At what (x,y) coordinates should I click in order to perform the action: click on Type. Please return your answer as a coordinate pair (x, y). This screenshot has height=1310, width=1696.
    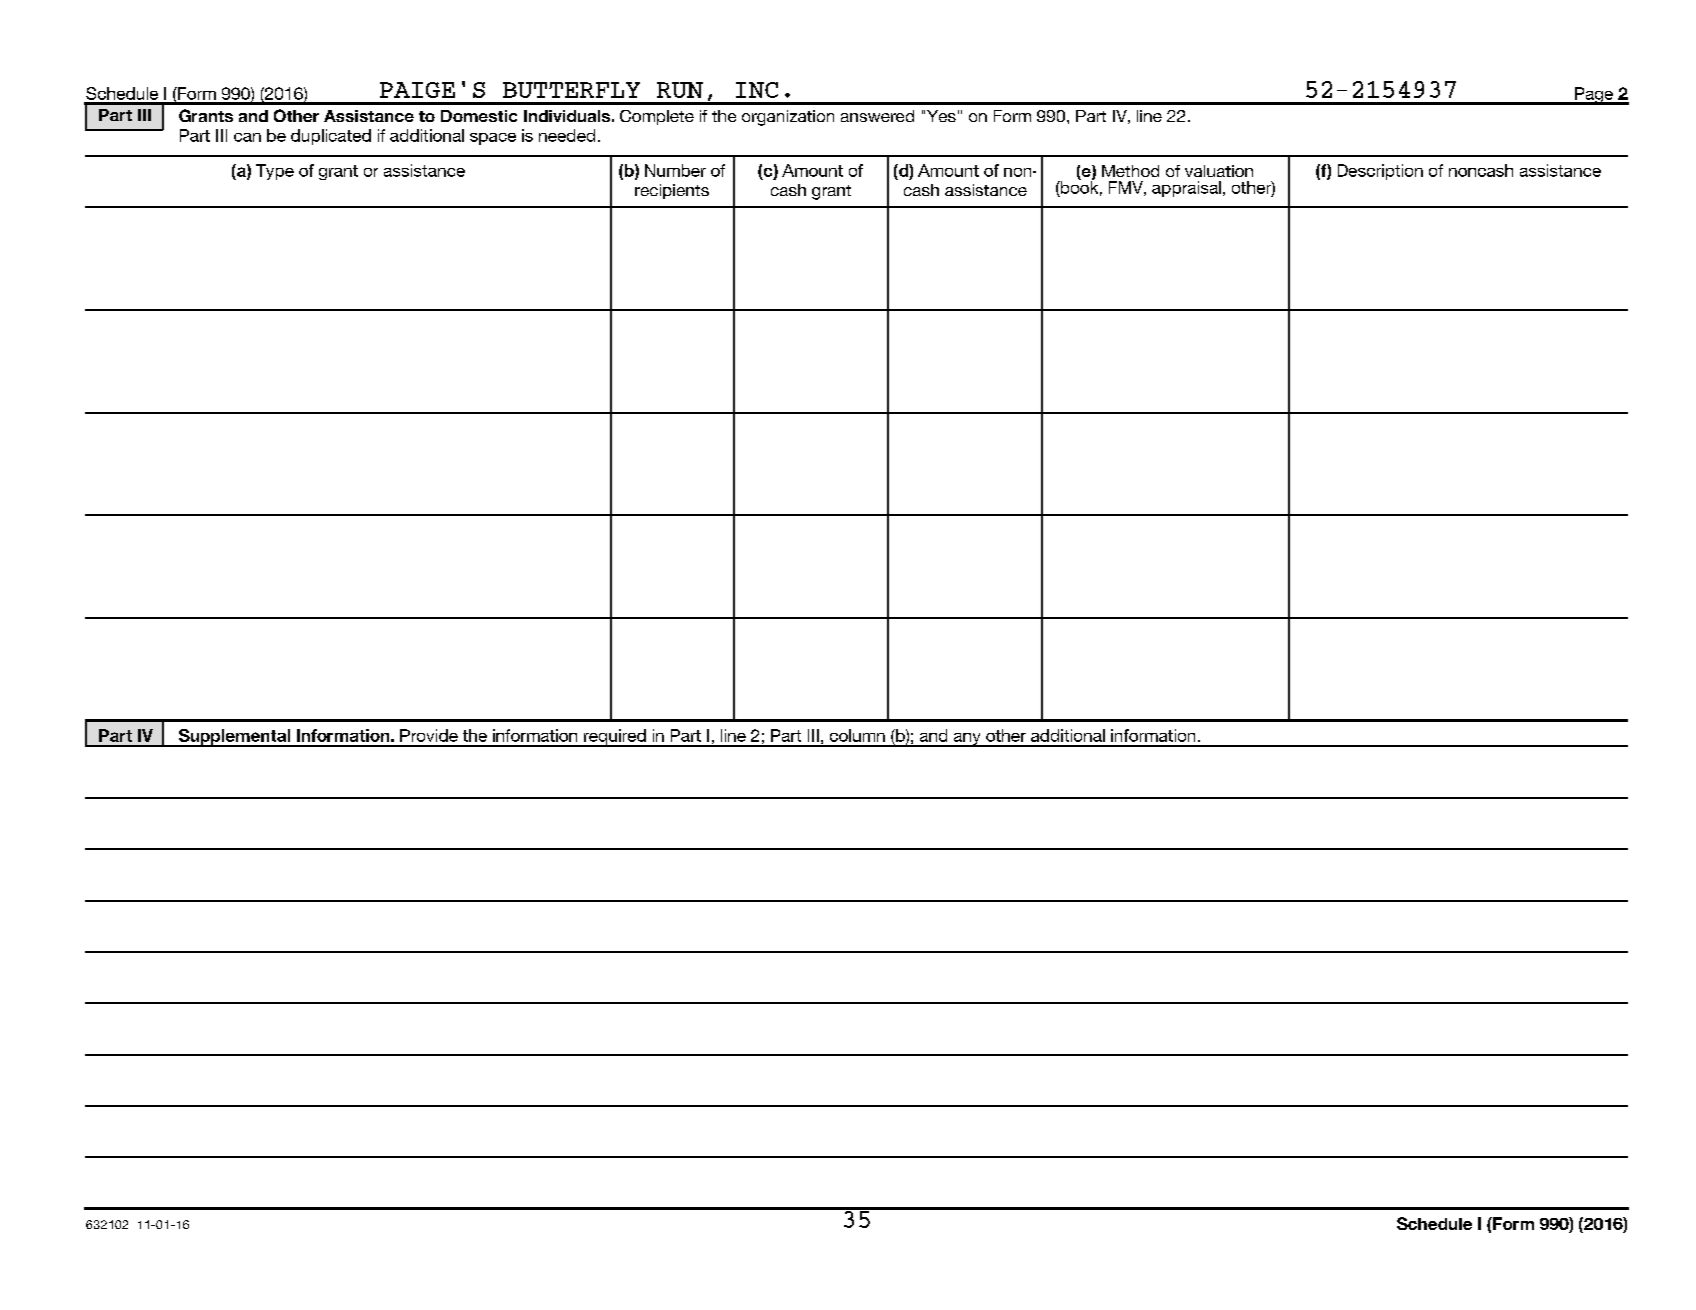
    Looking at the image, I should click on (275, 172).
